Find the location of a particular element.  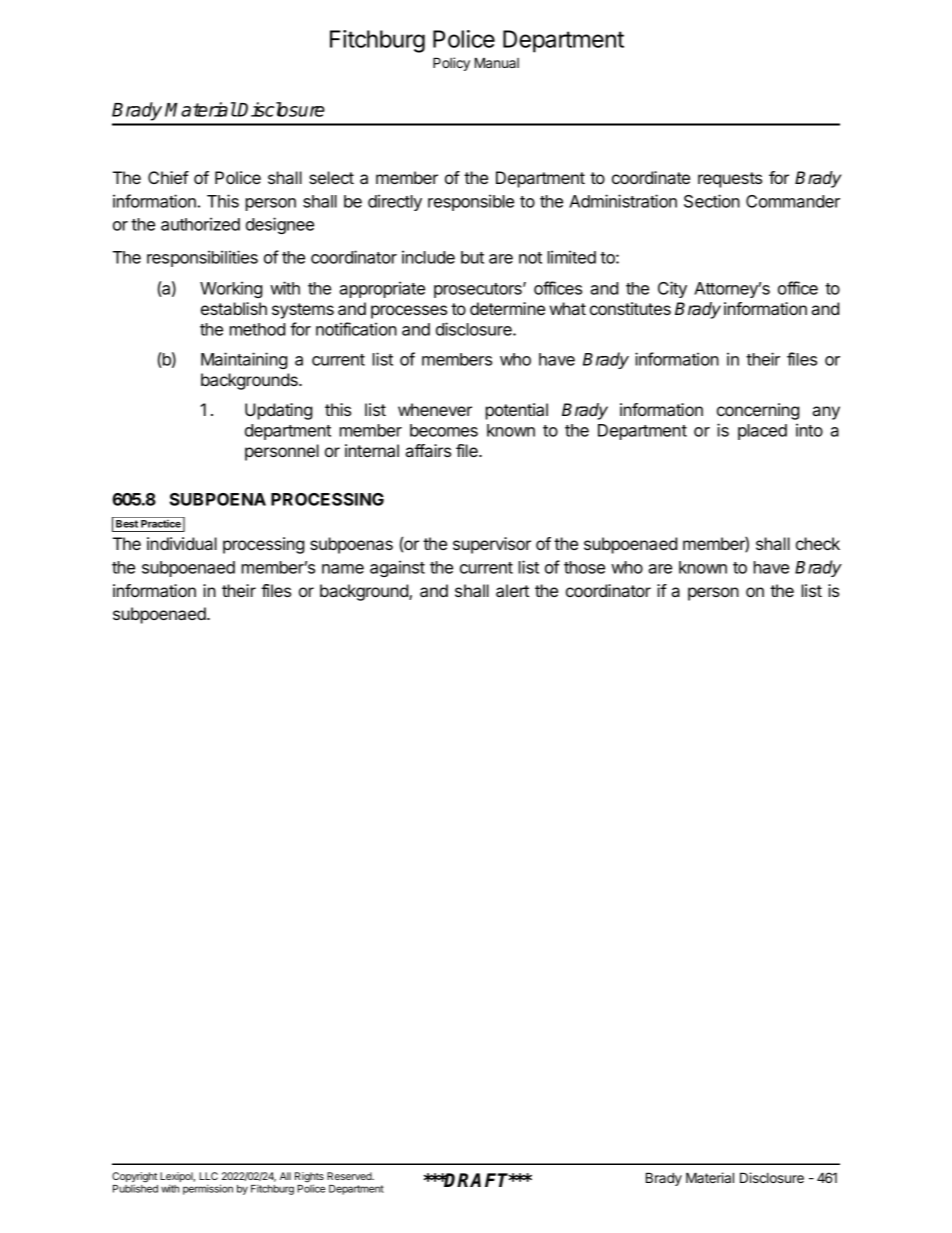

requests is located at coordinates (730, 180).
